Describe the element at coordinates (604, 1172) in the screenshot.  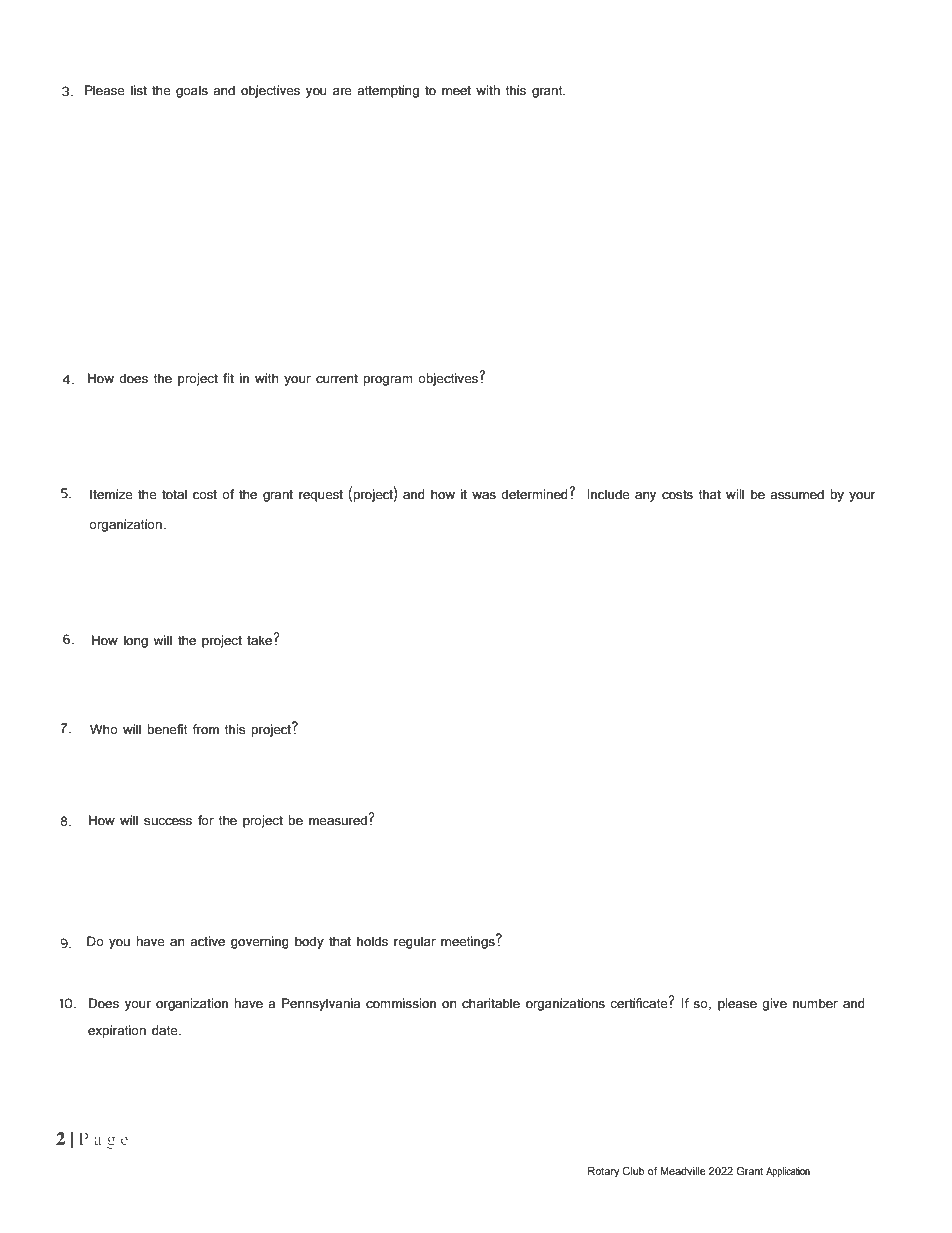
I see `Rotary` at that location.
